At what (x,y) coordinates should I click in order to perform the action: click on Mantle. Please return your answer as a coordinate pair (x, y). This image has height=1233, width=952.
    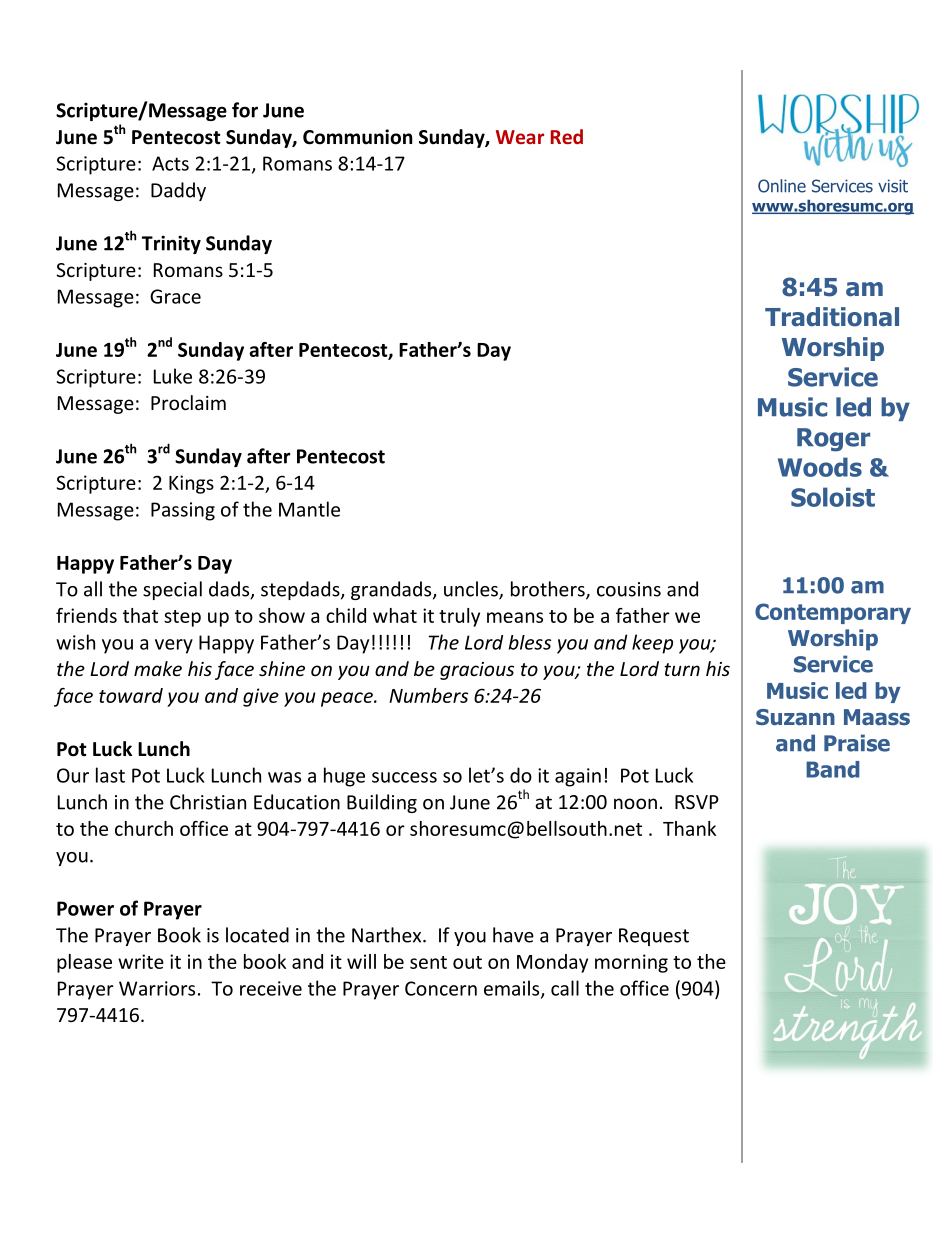
    Looking at the image, I should click on (309, 509).
